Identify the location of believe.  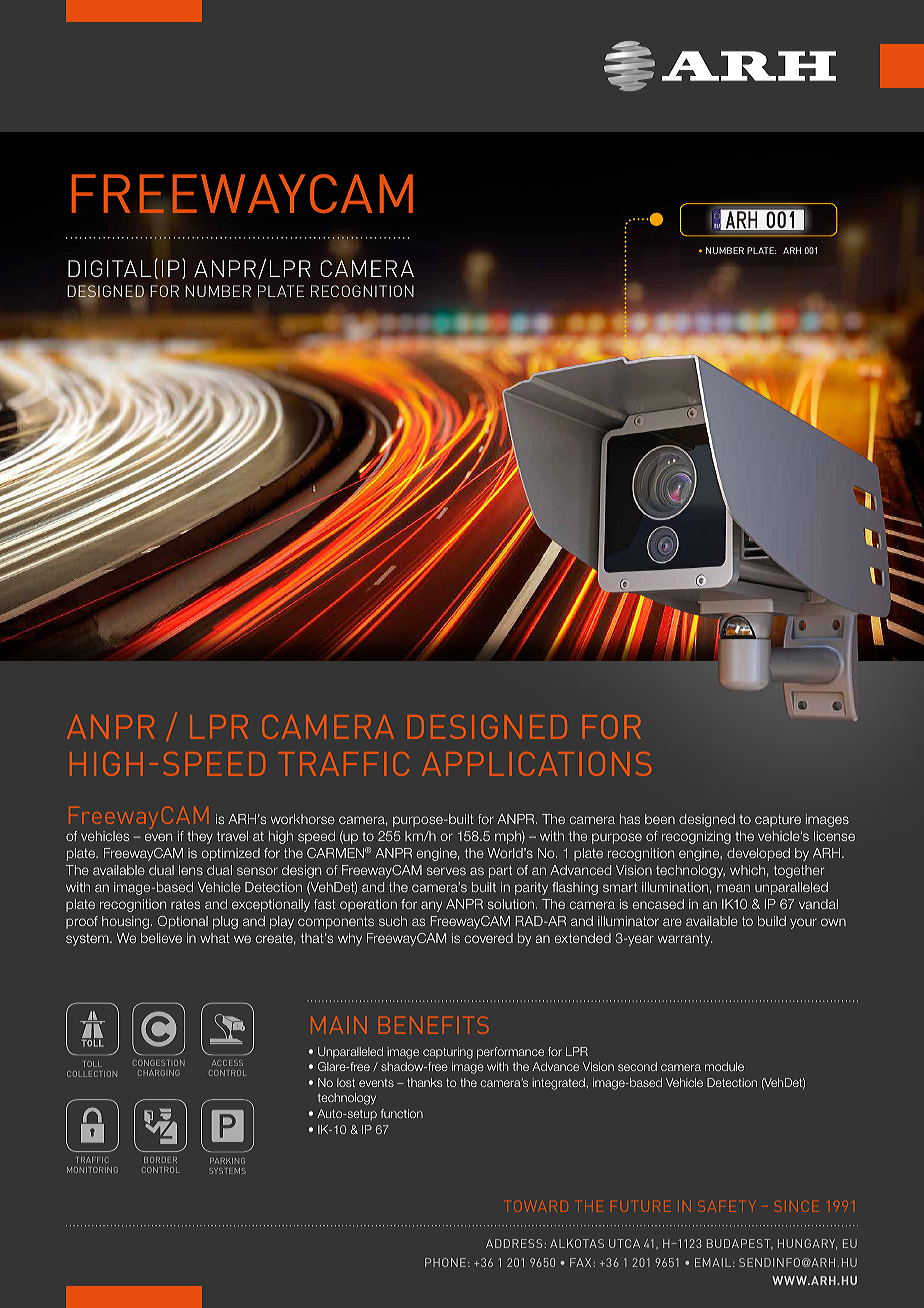
(161, 938).
